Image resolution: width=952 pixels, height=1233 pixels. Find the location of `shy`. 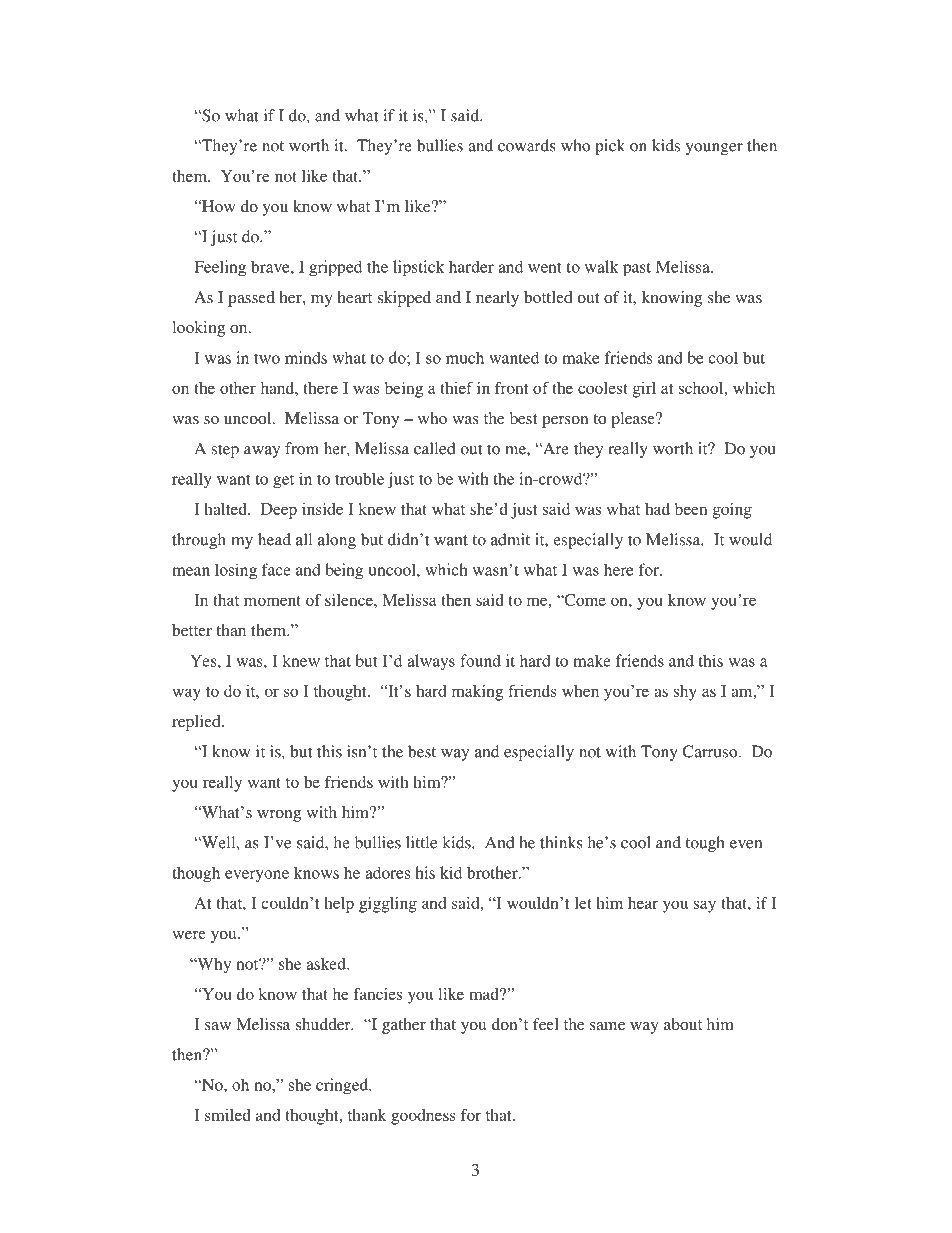

shy is located at coordinates (685, 693).
